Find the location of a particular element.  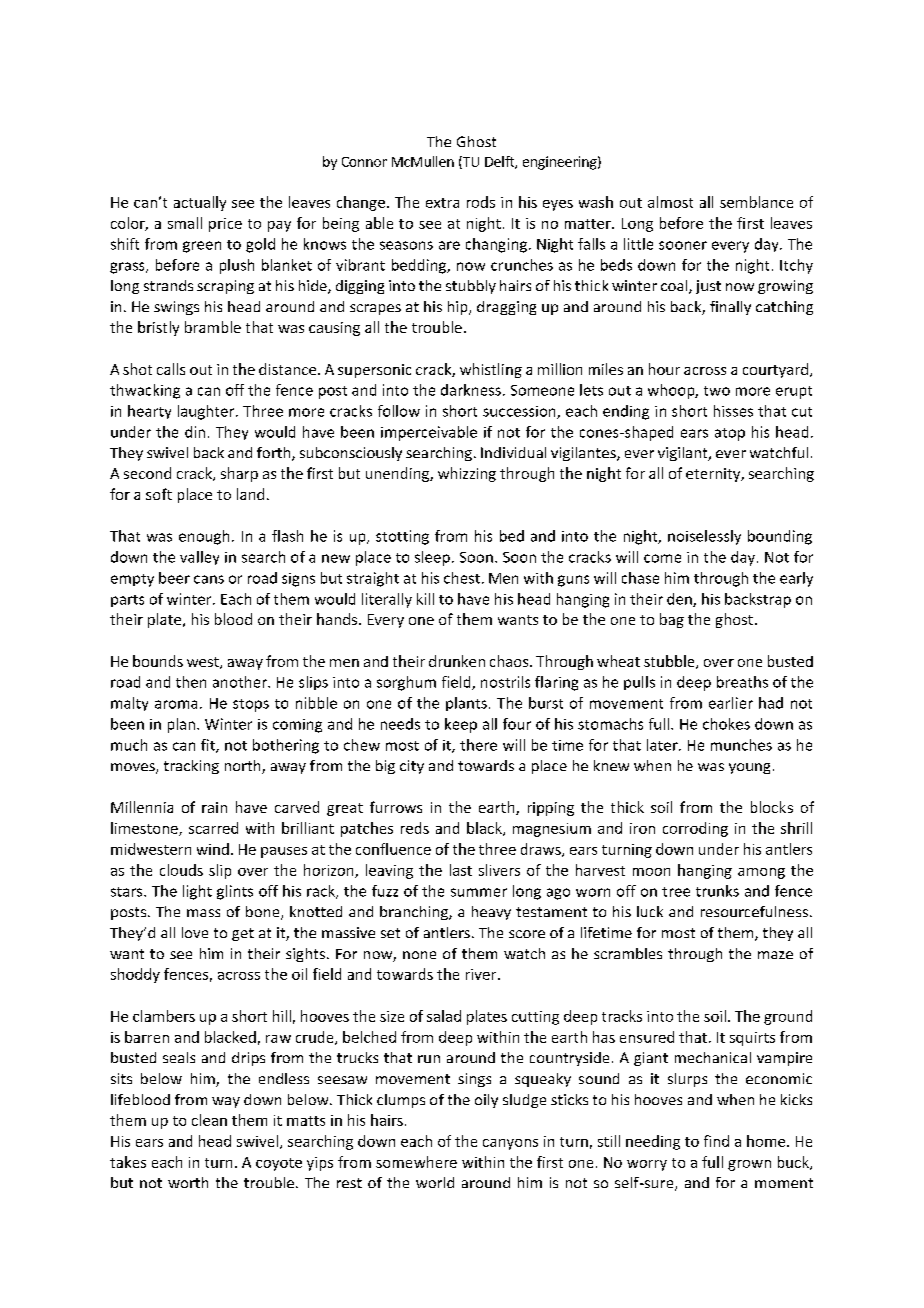

extra is located at coordinates (442, 203).
